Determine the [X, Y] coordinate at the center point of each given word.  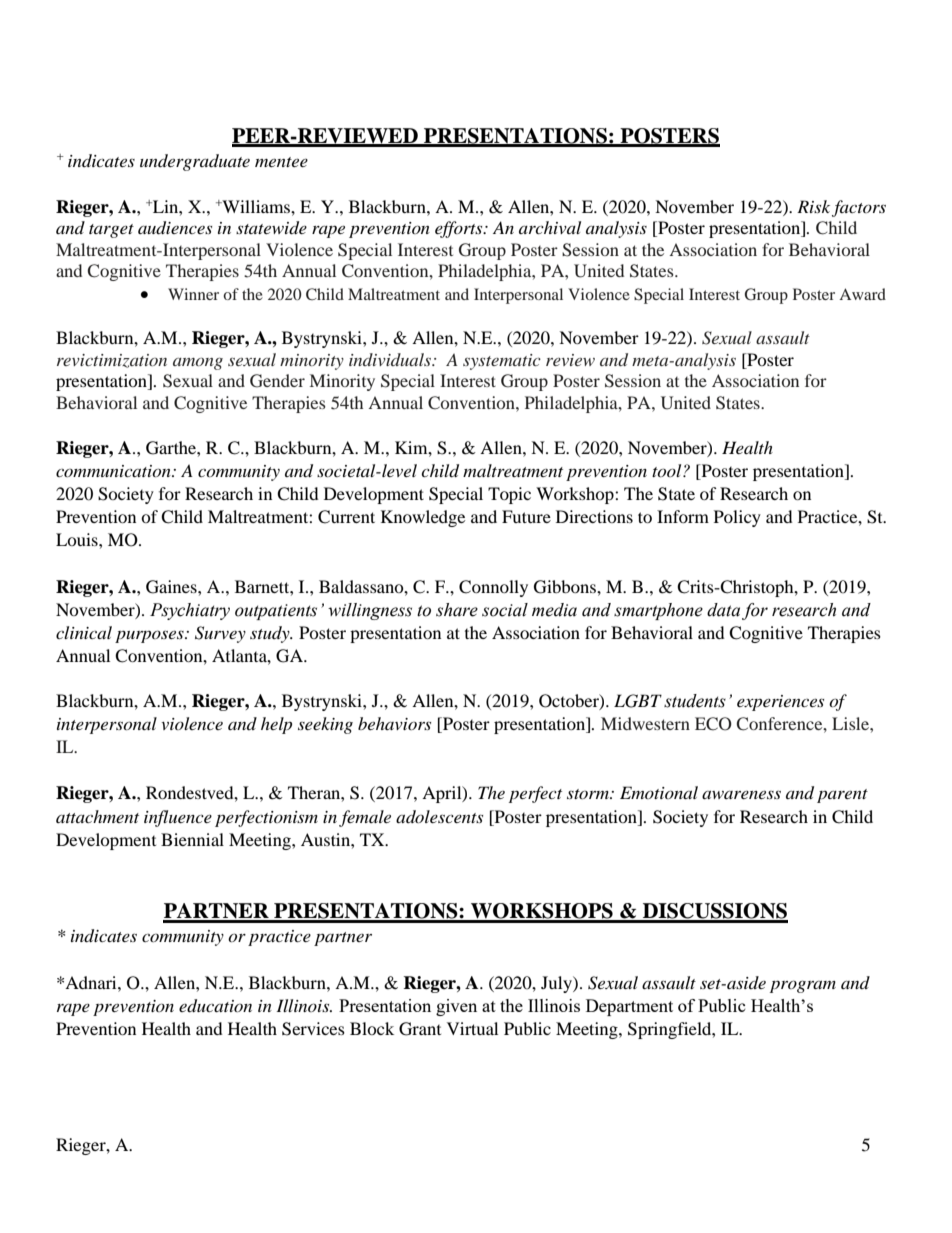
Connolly [493, 588]
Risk [813, 206]
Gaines [172, 587]
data [723, 610]
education [215, 1006]
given [456, 1007]
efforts [460, 229]
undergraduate [195, 162]
